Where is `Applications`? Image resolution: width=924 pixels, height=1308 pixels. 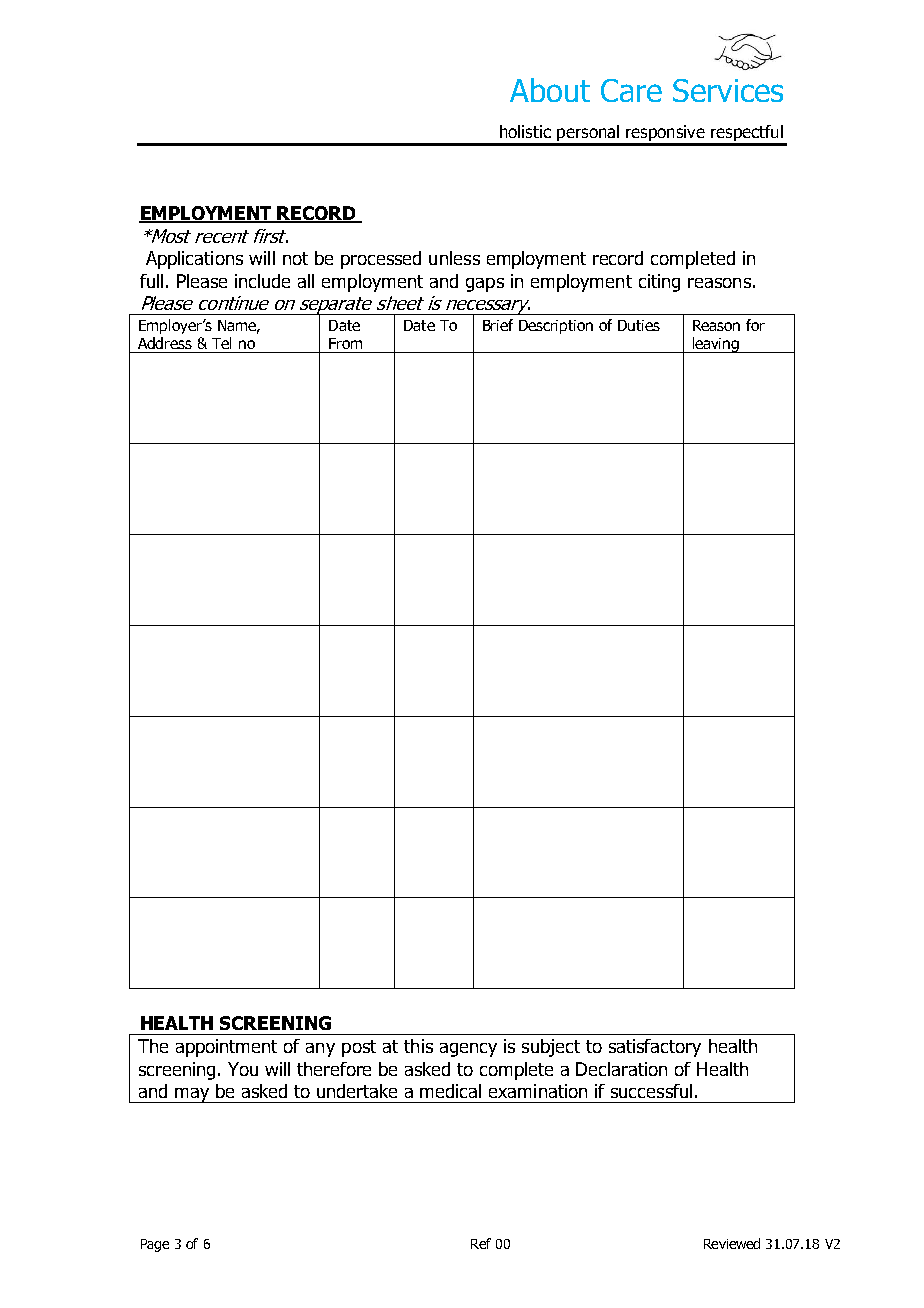 Applications is located at coordinates (194, 260).
